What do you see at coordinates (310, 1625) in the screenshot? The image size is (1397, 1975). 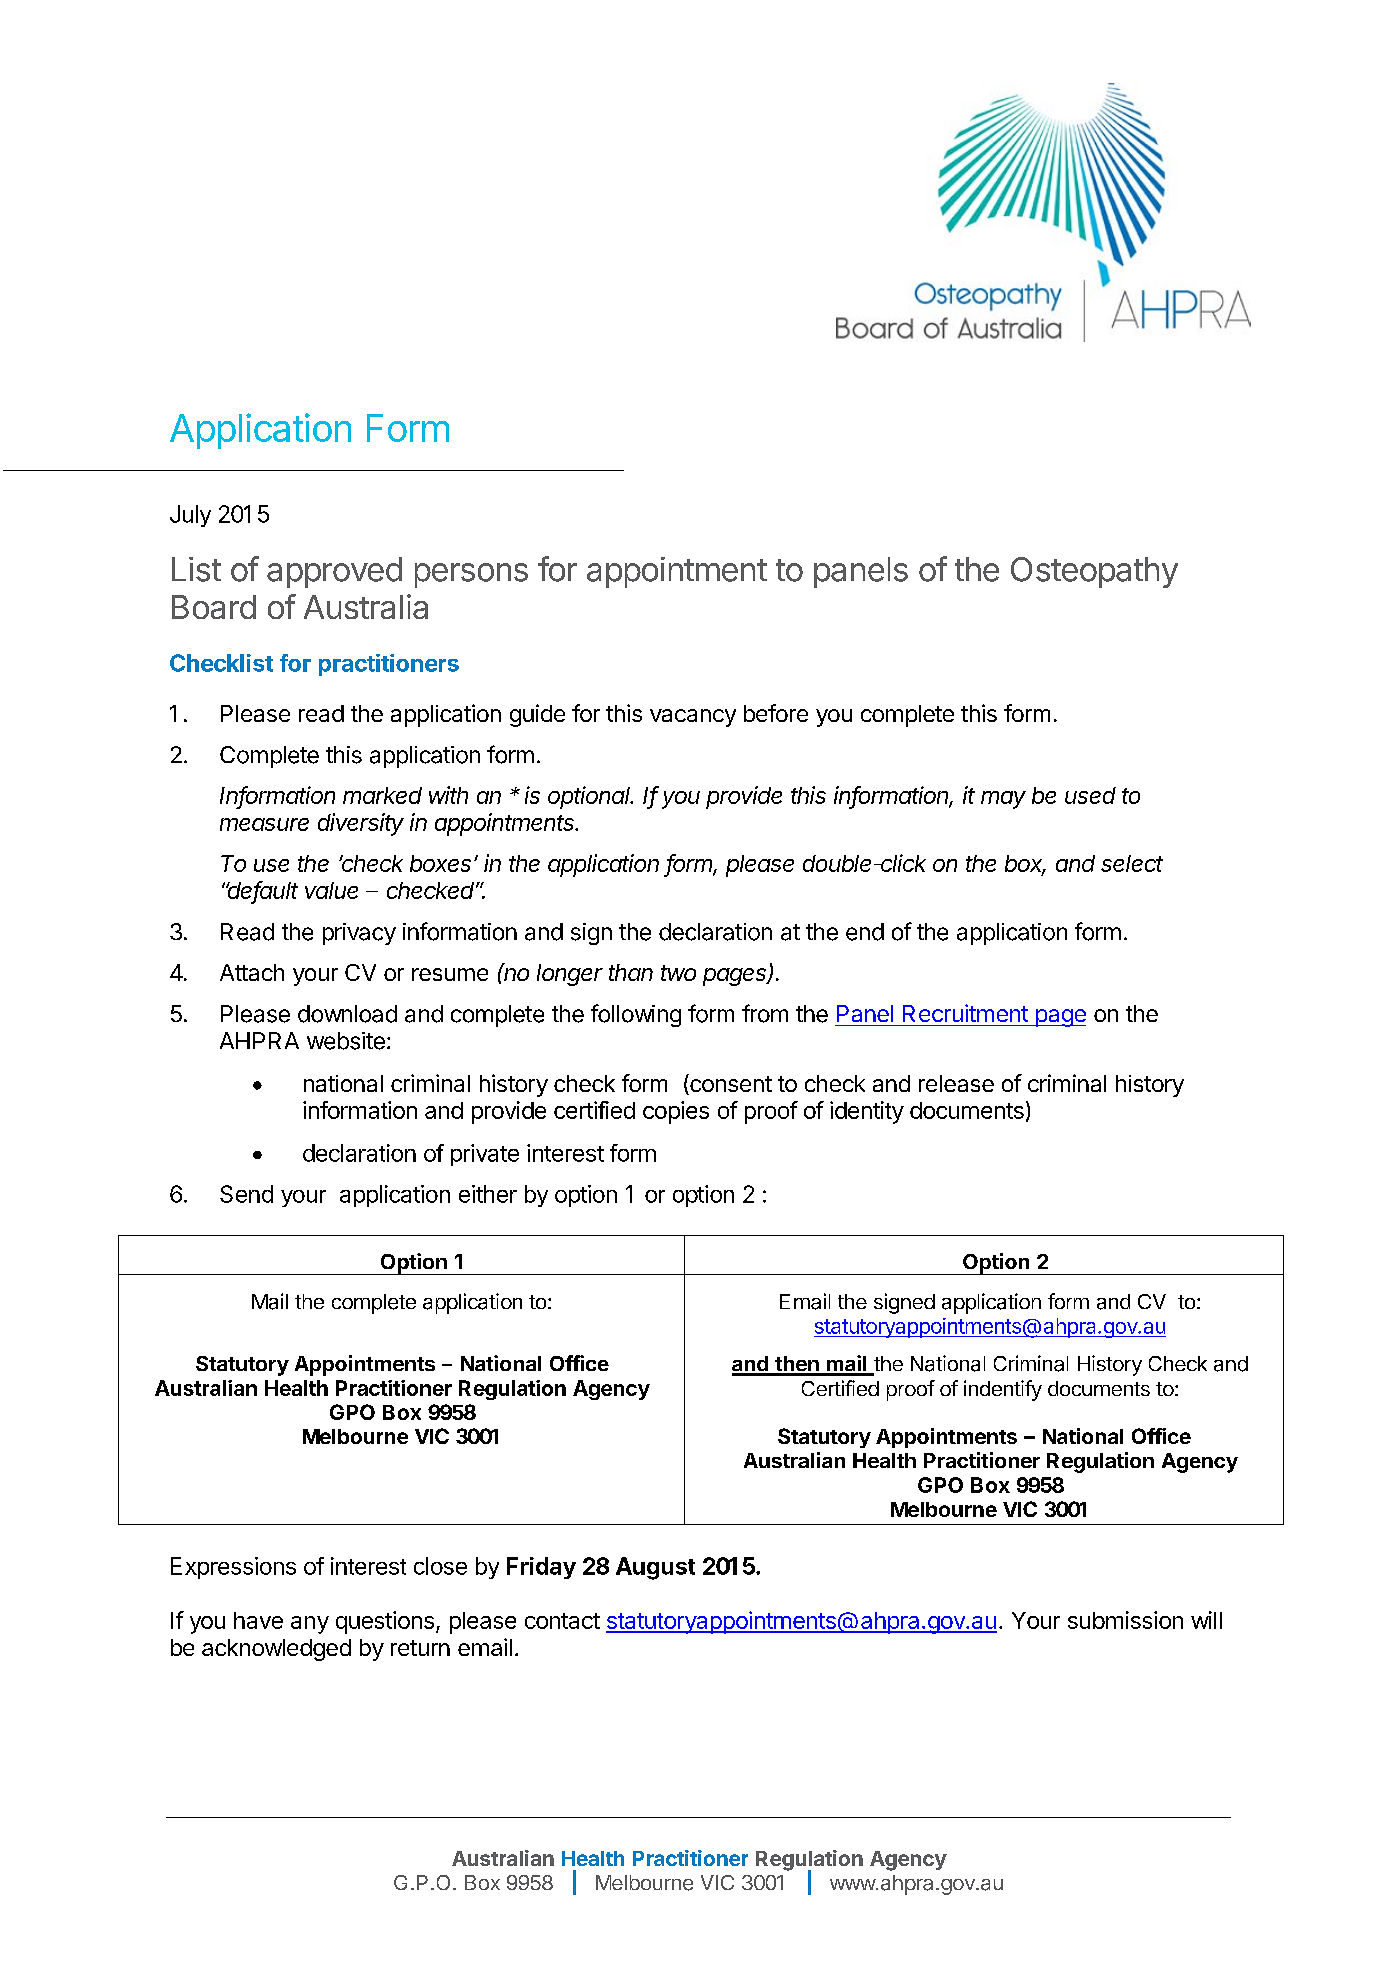 I see `any` at bounding box center [310, 1625].
